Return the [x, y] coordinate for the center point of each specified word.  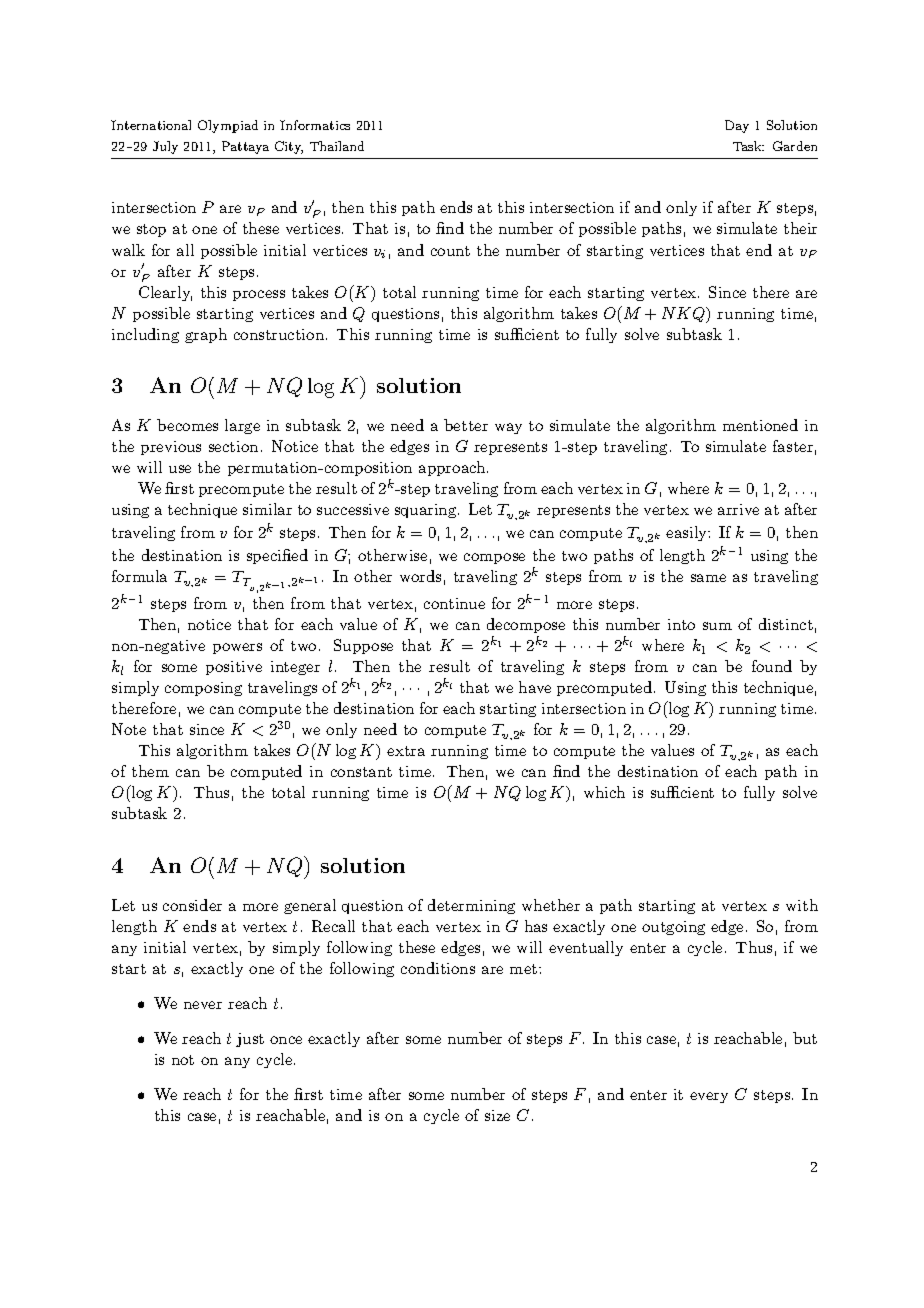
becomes [187, 425]
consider [192, 905]
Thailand [337, 146]
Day [737, 126]
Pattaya [245, 147]
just [250, 1040]
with [802, 905]
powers [237, 648]
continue [454, 603]
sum [717, 626]
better [466, 425]
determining [471, 906]
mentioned [760, 425]
